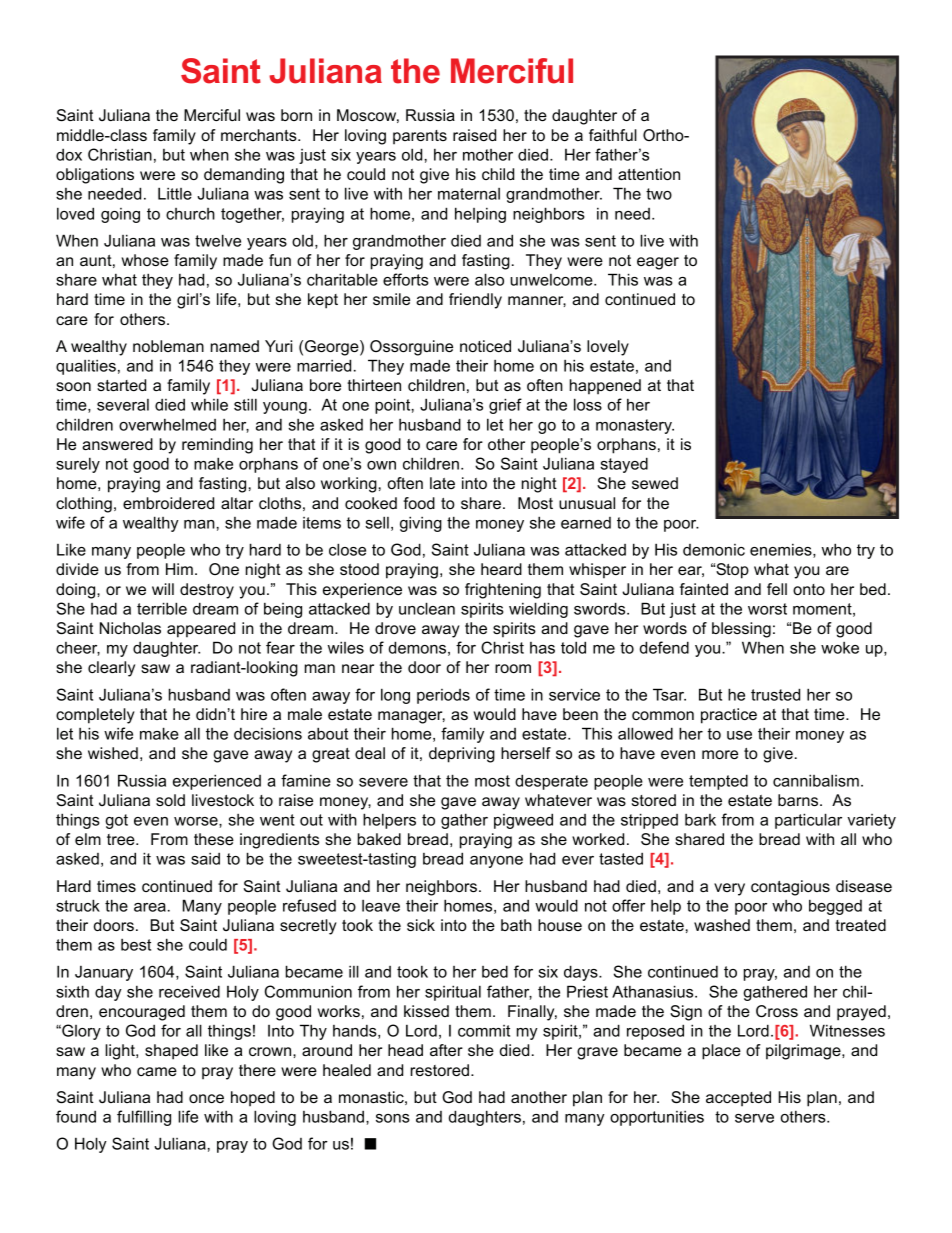 The image size is (952, 1233). Describe the element at coordinates (162, 608) in the document. I see `terrible` at that location.
